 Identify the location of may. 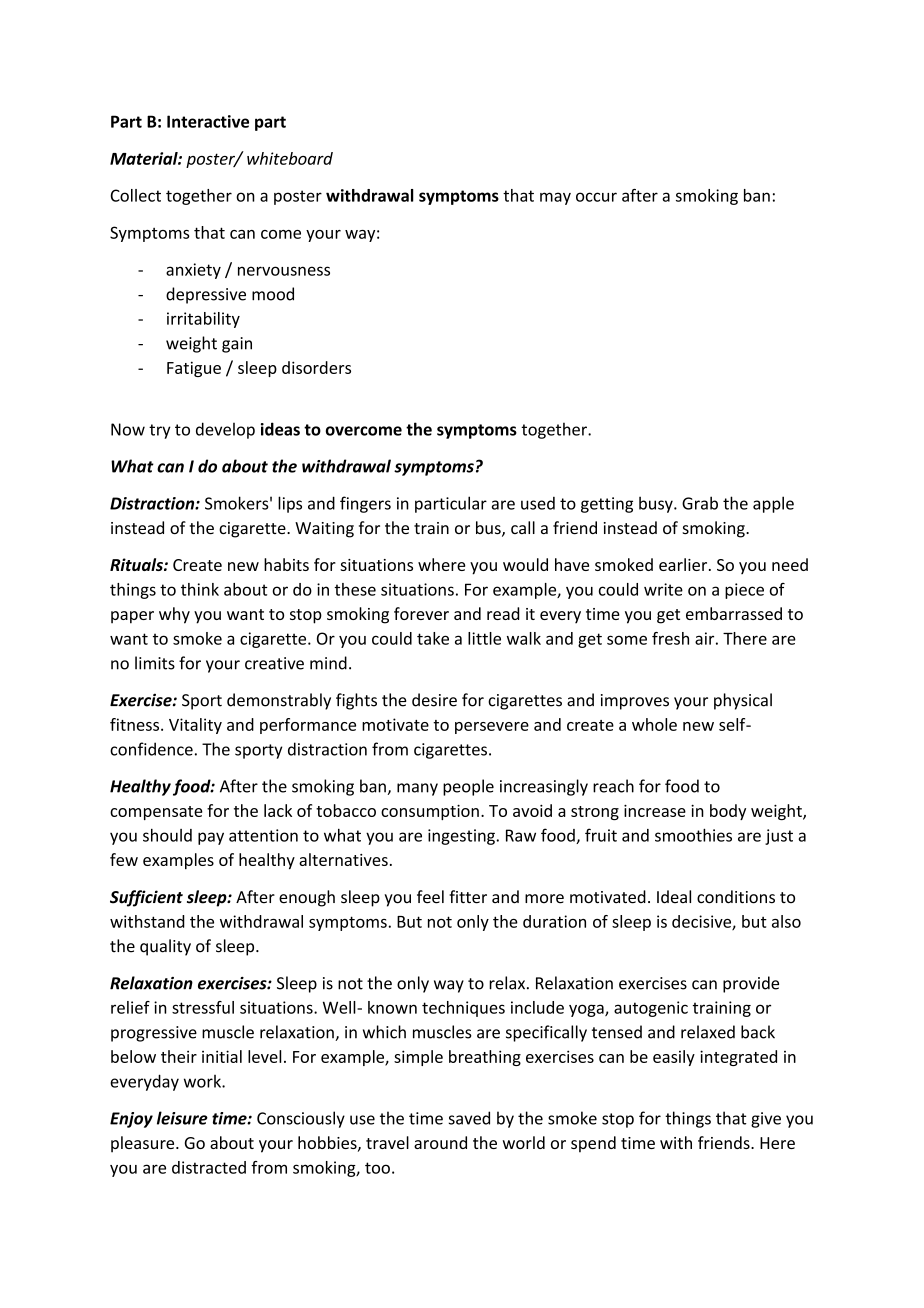
(555, 198).
